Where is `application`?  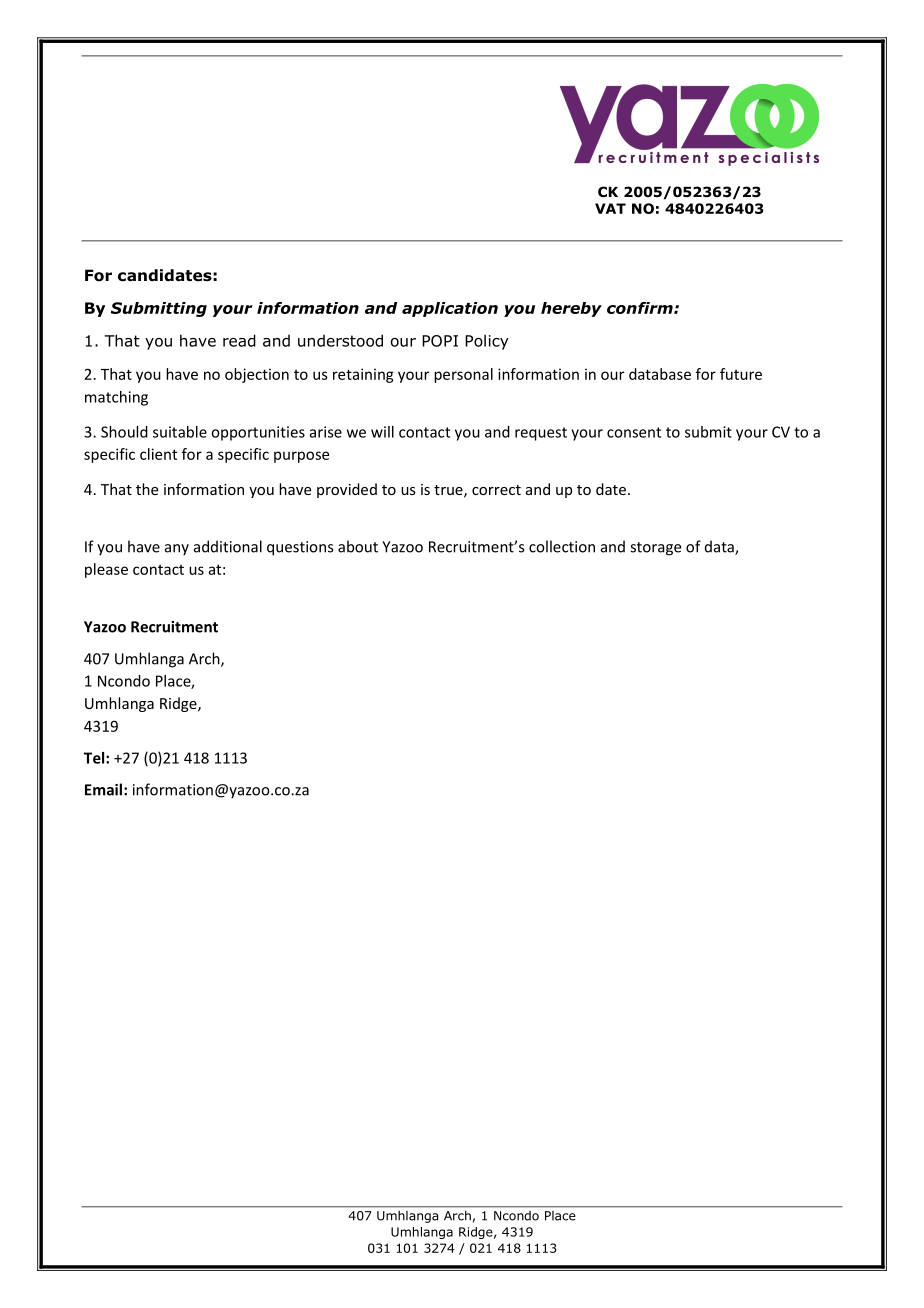 application is located at coordinates (450, 309).
